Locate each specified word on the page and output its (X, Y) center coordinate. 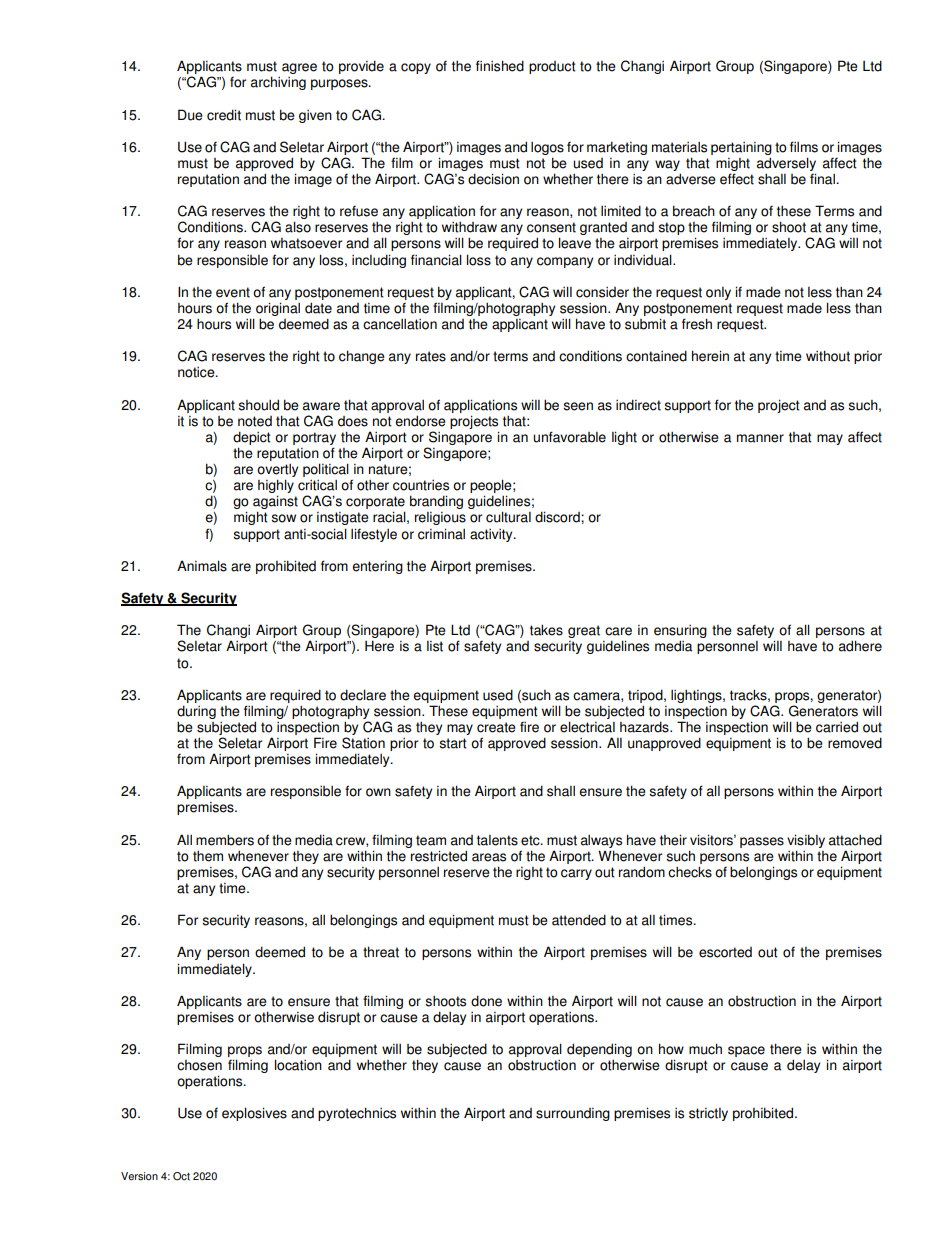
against (275, 503)
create (496, 727)
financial (436, 260)
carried (837, 727)
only (718, 293)
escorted (725, 952)
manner (760, 438)
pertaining (741, 148)
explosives (254, 1114)
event (233, 292)
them (208, 856)
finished (500, 66)
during (196, 712)
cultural (508, 517)
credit (224, 115)
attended (579, 920)
